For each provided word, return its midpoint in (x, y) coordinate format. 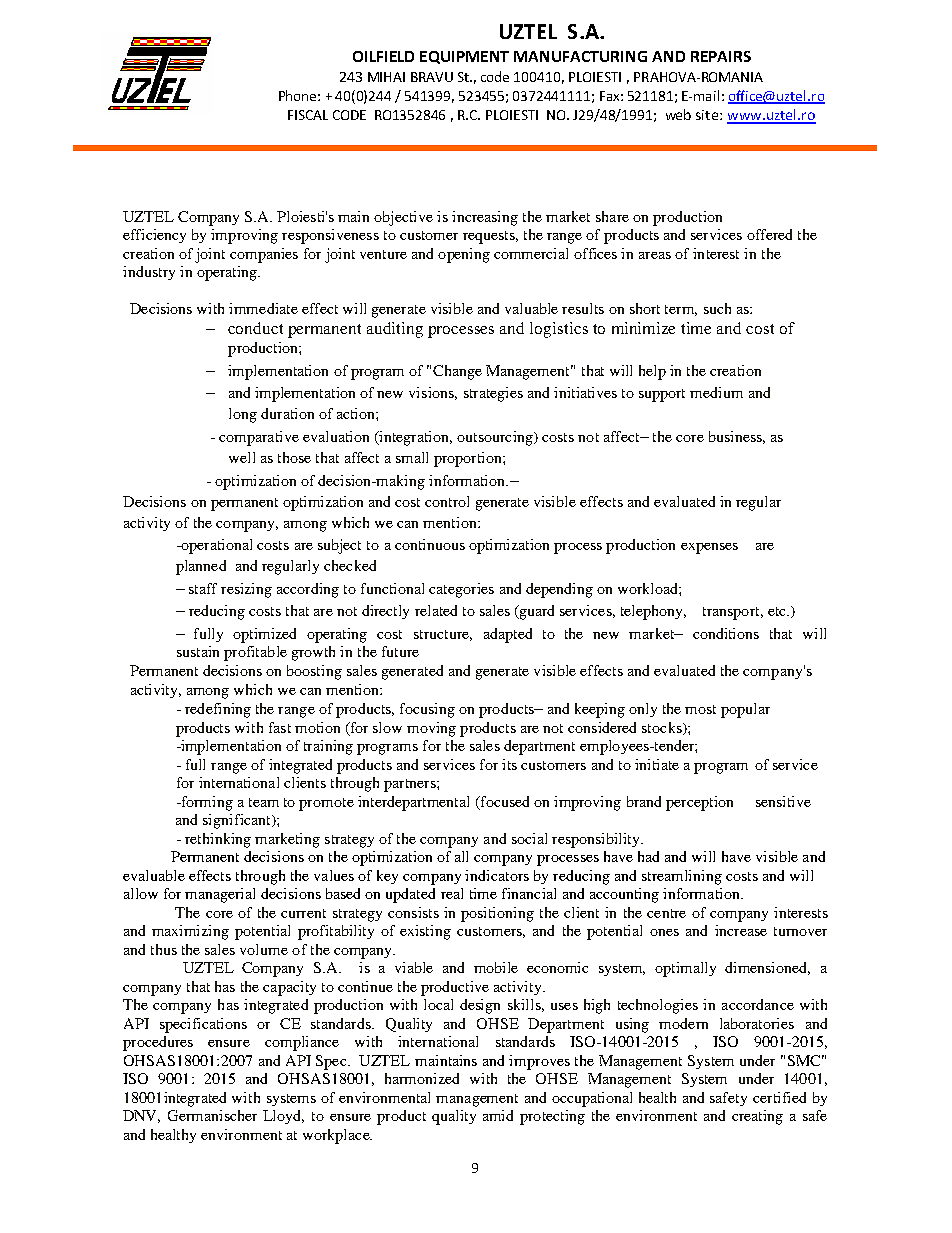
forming (206, 803)
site (708, 115)
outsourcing (496, 438)
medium (716, 392)
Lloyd (283, 1117)
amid (498, 1115)
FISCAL (308, 115)
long (243, 415)
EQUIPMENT (464, 57)
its (509, 764)
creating (757, 1117)
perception (699, 803)
